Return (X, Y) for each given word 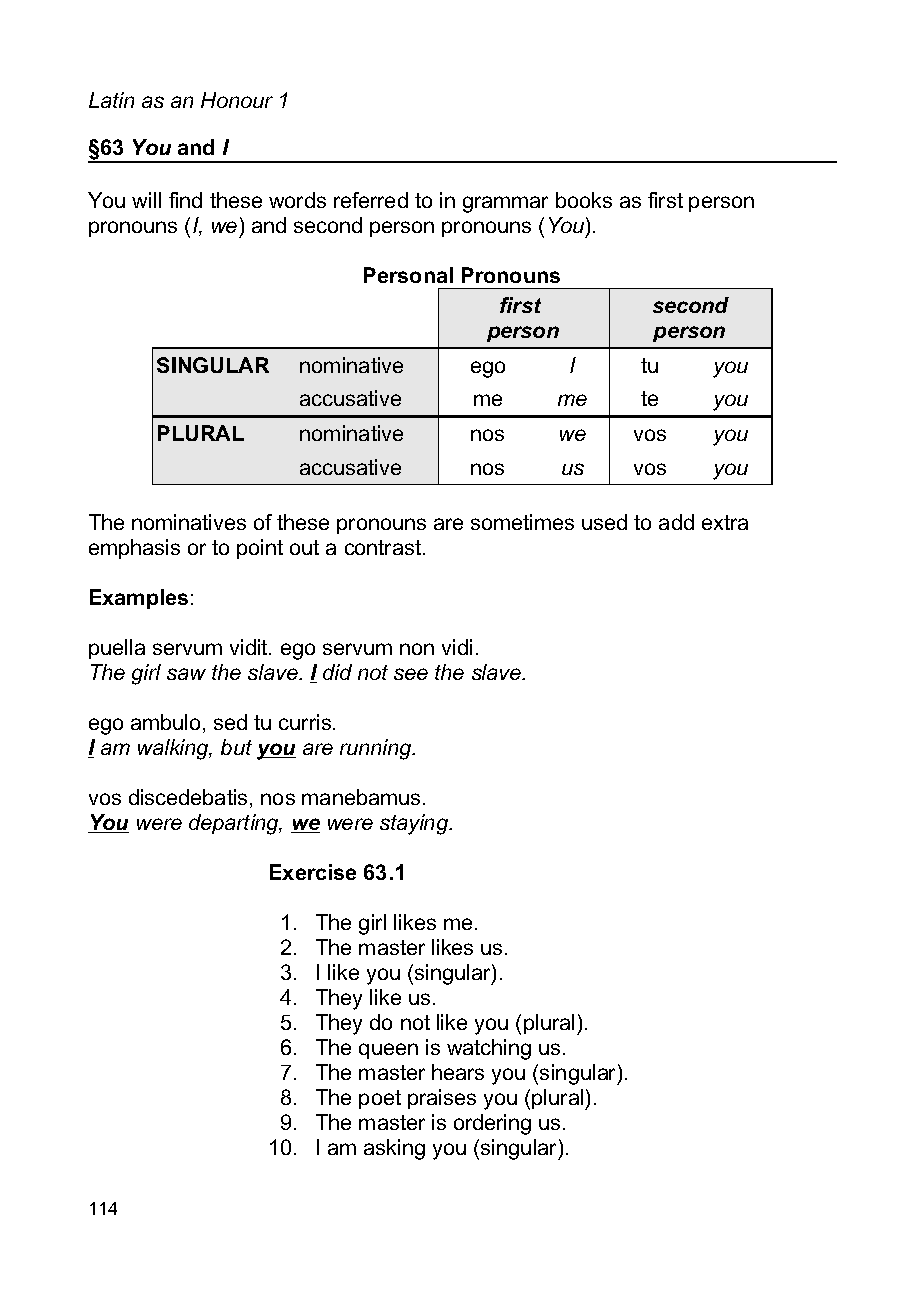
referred (371, 200)
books (584, 200)
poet (380, 1099)
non (417, 649)
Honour (237, 100)
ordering (492, 1124)
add (676, 522)
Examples (139, 599)
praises (442, 1099)
